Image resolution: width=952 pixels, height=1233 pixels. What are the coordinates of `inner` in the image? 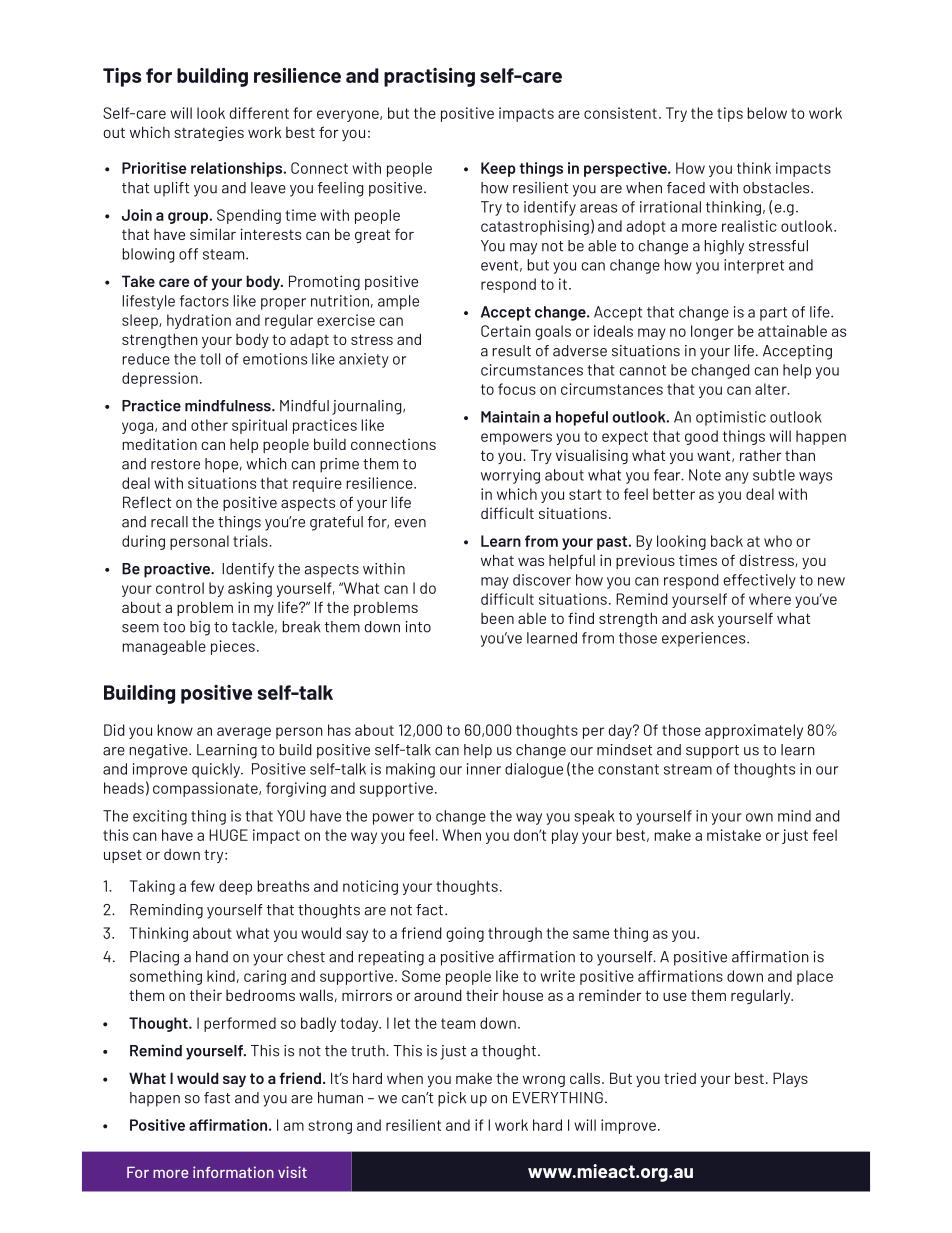 It's located at (484, 769).
